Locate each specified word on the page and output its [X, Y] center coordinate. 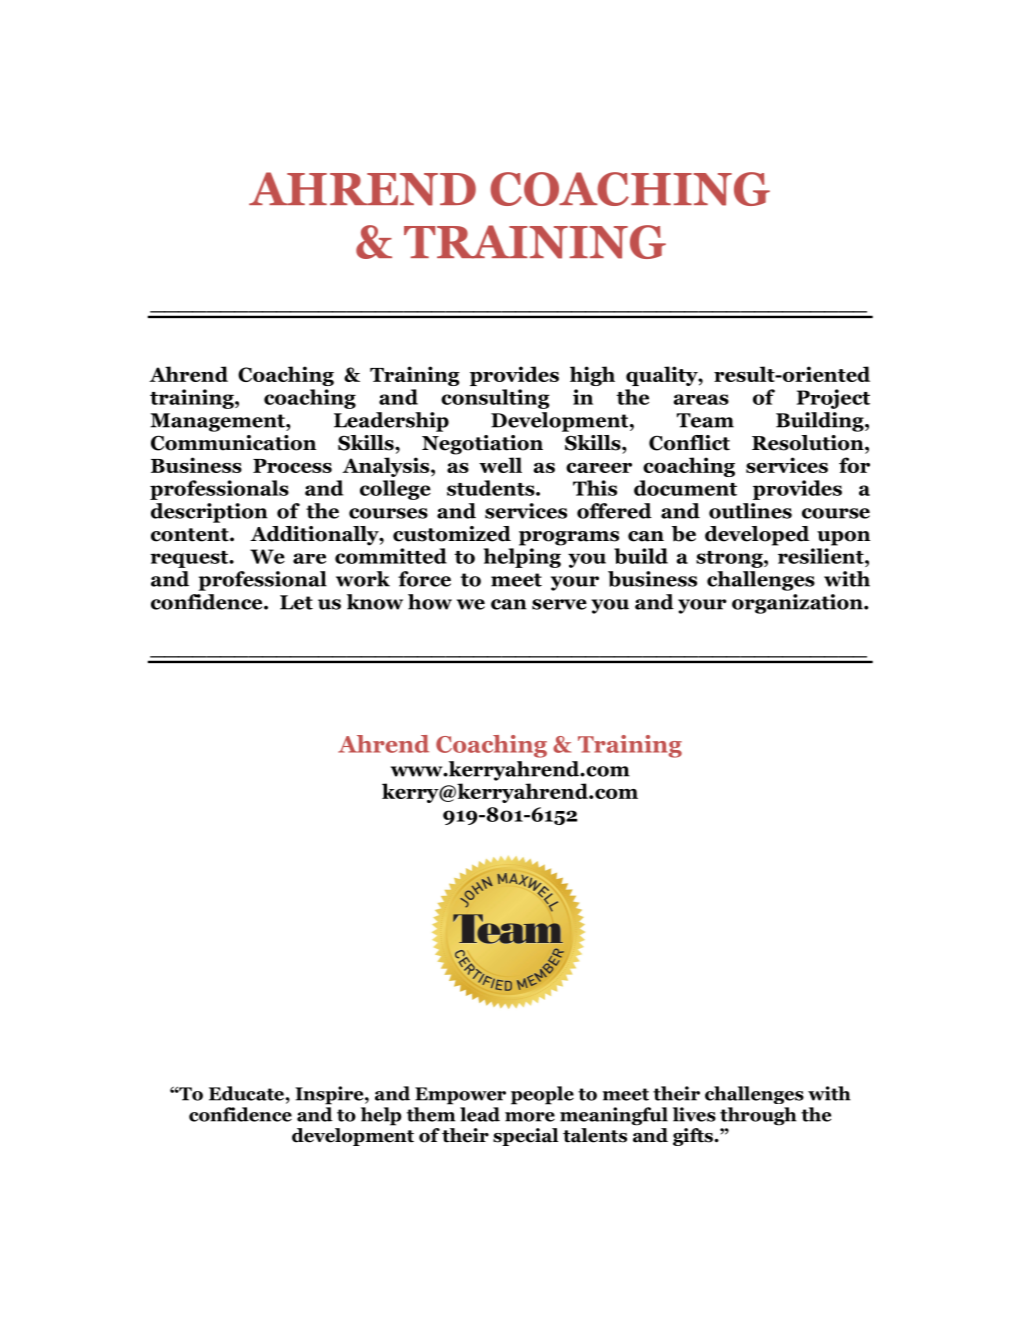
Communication [233, 443]
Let [296, 602]
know [375, 602]
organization [798, 604]
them [431, 1114]
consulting [495, 399]
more [530, 1117]
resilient [822, 556]
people [542, 1095]
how [430, 602]
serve [559, 604]
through [758, 1116]
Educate [247, 1093]
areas [701, 399]
